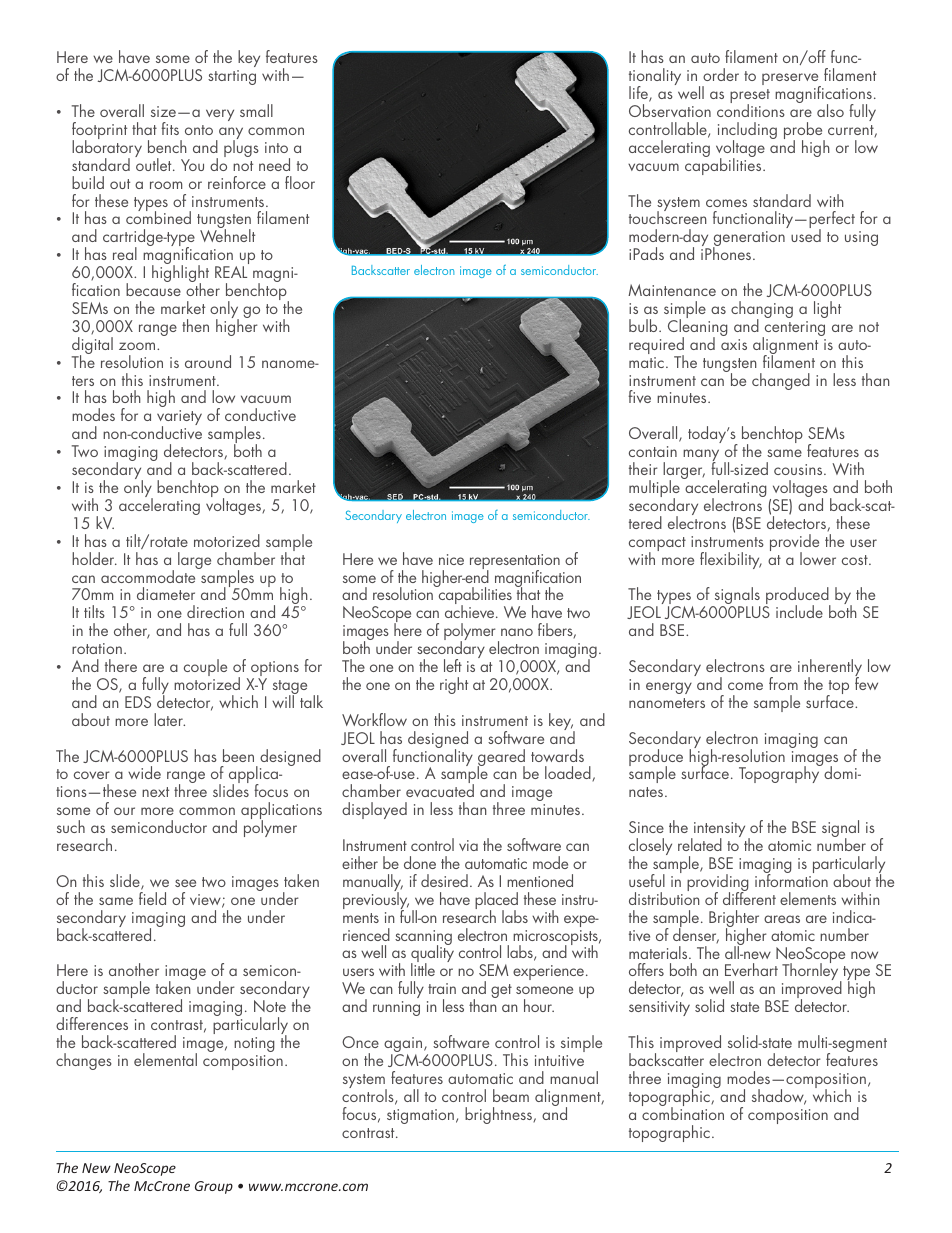 The height and width of the screenshot is (1233, 952). I want to click on wide, so click(144, 772).
